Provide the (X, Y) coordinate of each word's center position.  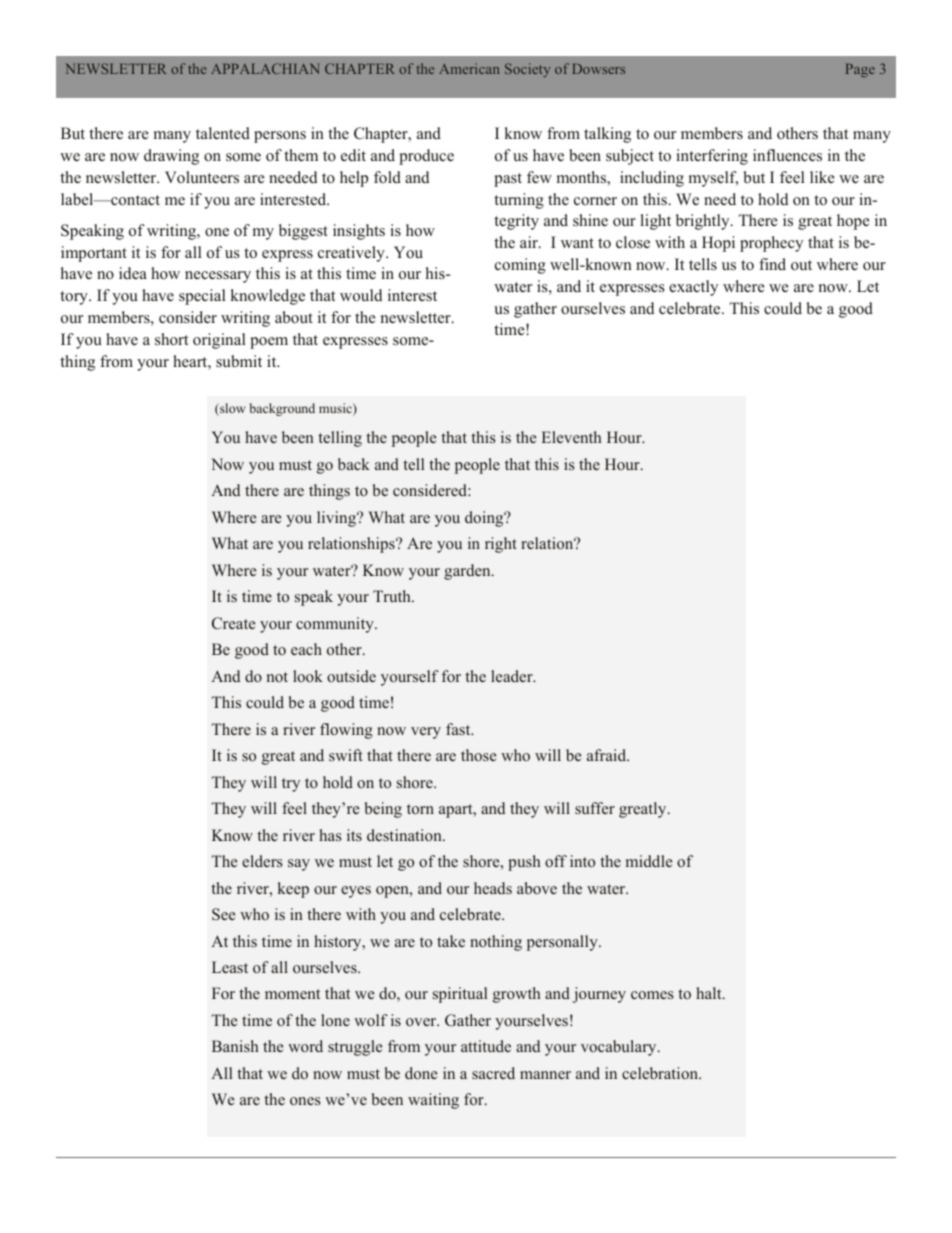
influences (787, 155)
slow (231, 409)
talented (223, 133)
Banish (235, 1046)
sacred (493, 1073)
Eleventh (571, 437)
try (291, 785)
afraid (608, 755)
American (469, 68)
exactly (693, 288)
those (479, 755)
